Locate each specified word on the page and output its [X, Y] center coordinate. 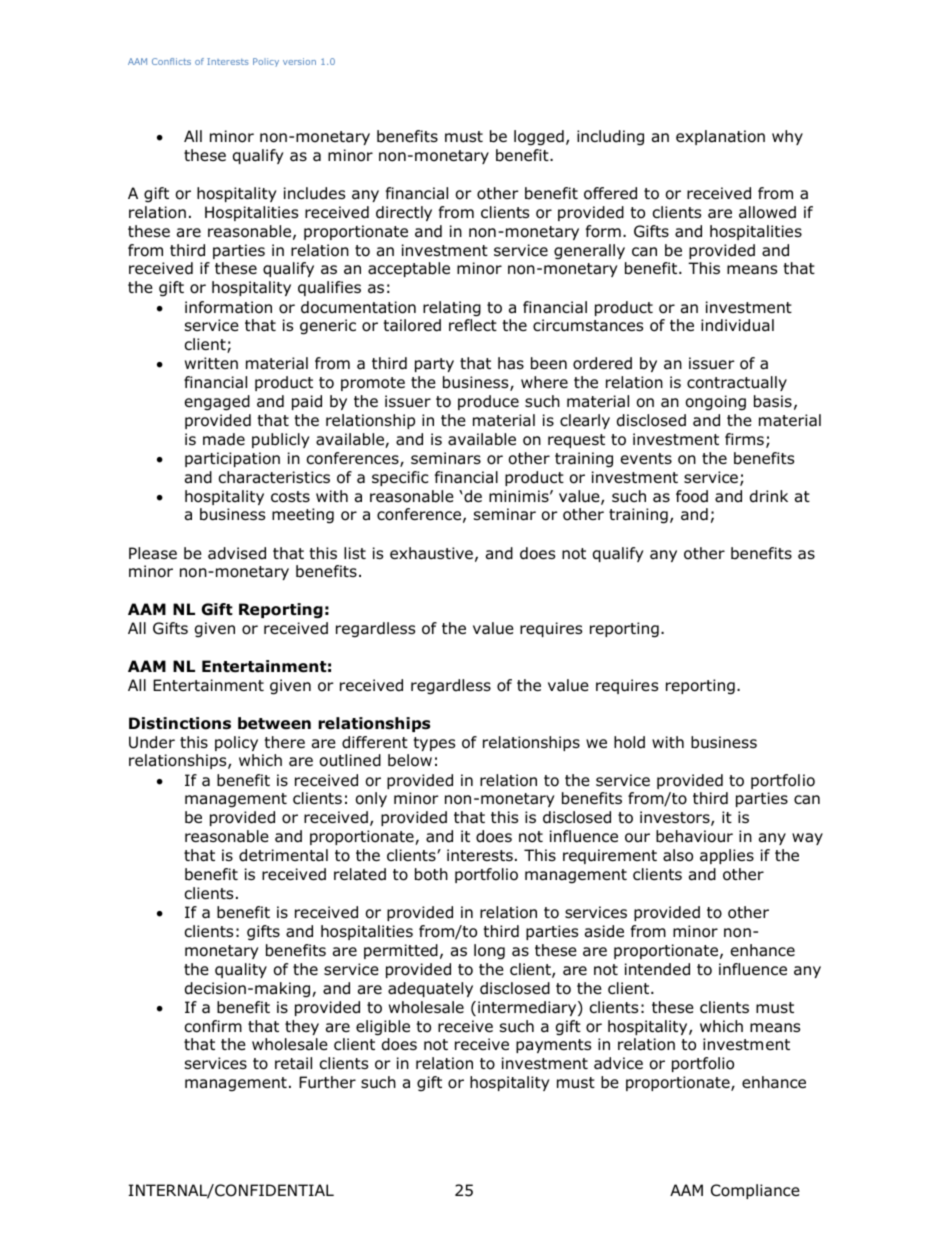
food [692, 496]
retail [293, 1063]
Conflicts [171, 61]
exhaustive [431, 553]
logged [539, 138]
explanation [720, 137]
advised [237, 553]
